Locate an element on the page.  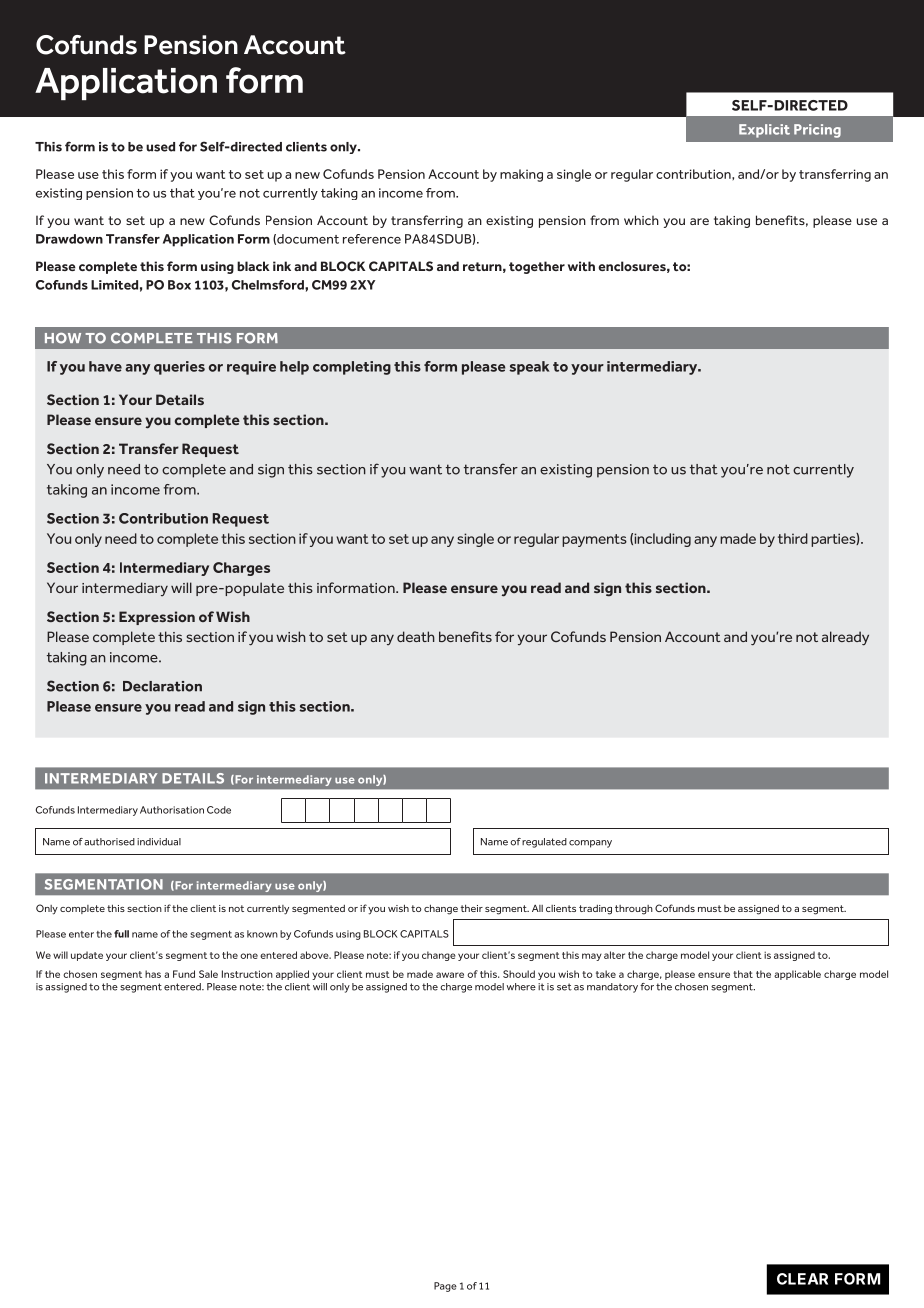
death is located at coordinates (416, 636).
